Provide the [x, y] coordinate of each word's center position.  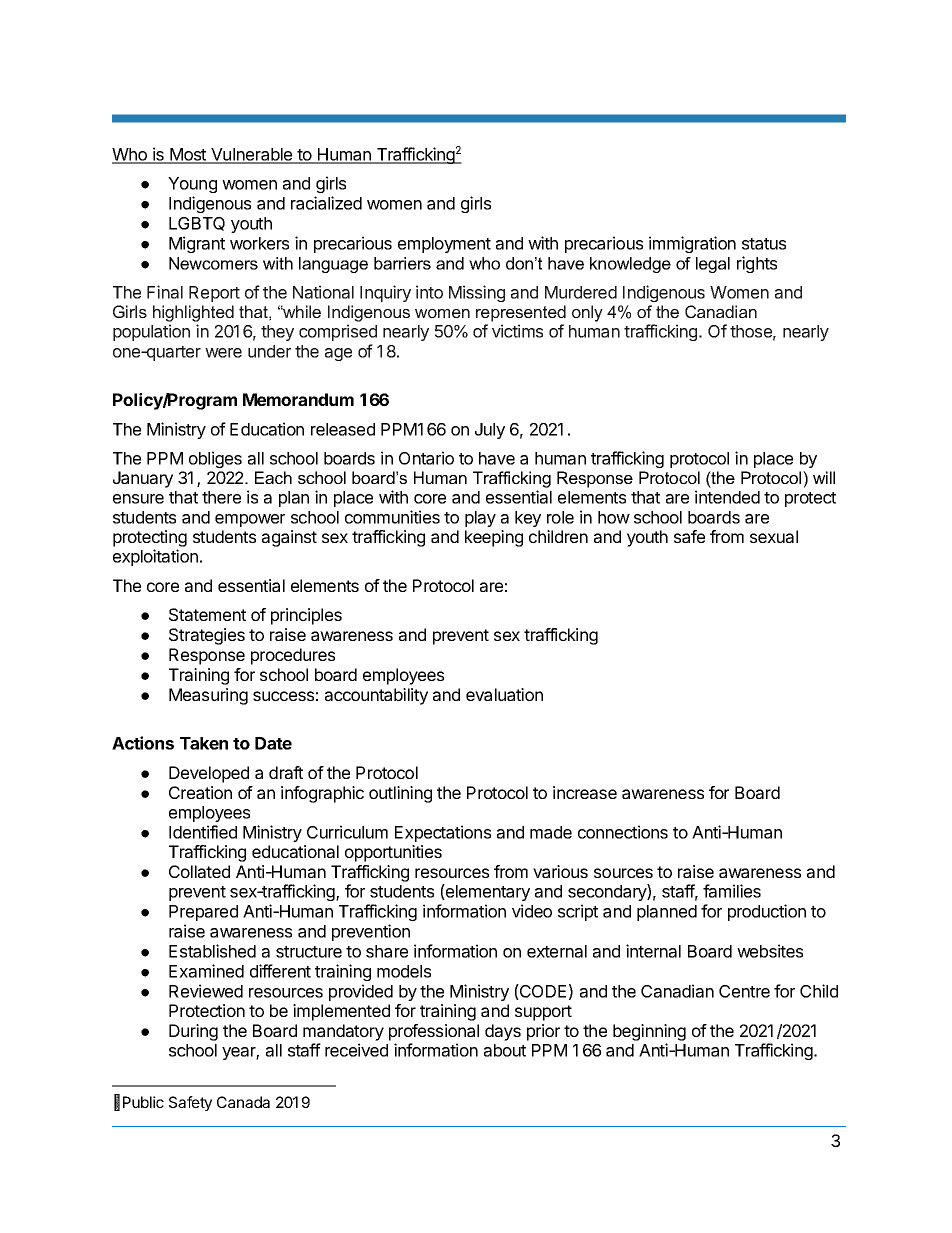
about [505, 1050]
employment [444, 245]
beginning [649, 1032]
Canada [243, 1102]
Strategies [207, 636]
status [764, 244]
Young [192, 185]
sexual [774, 536]
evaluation [504, 694]
